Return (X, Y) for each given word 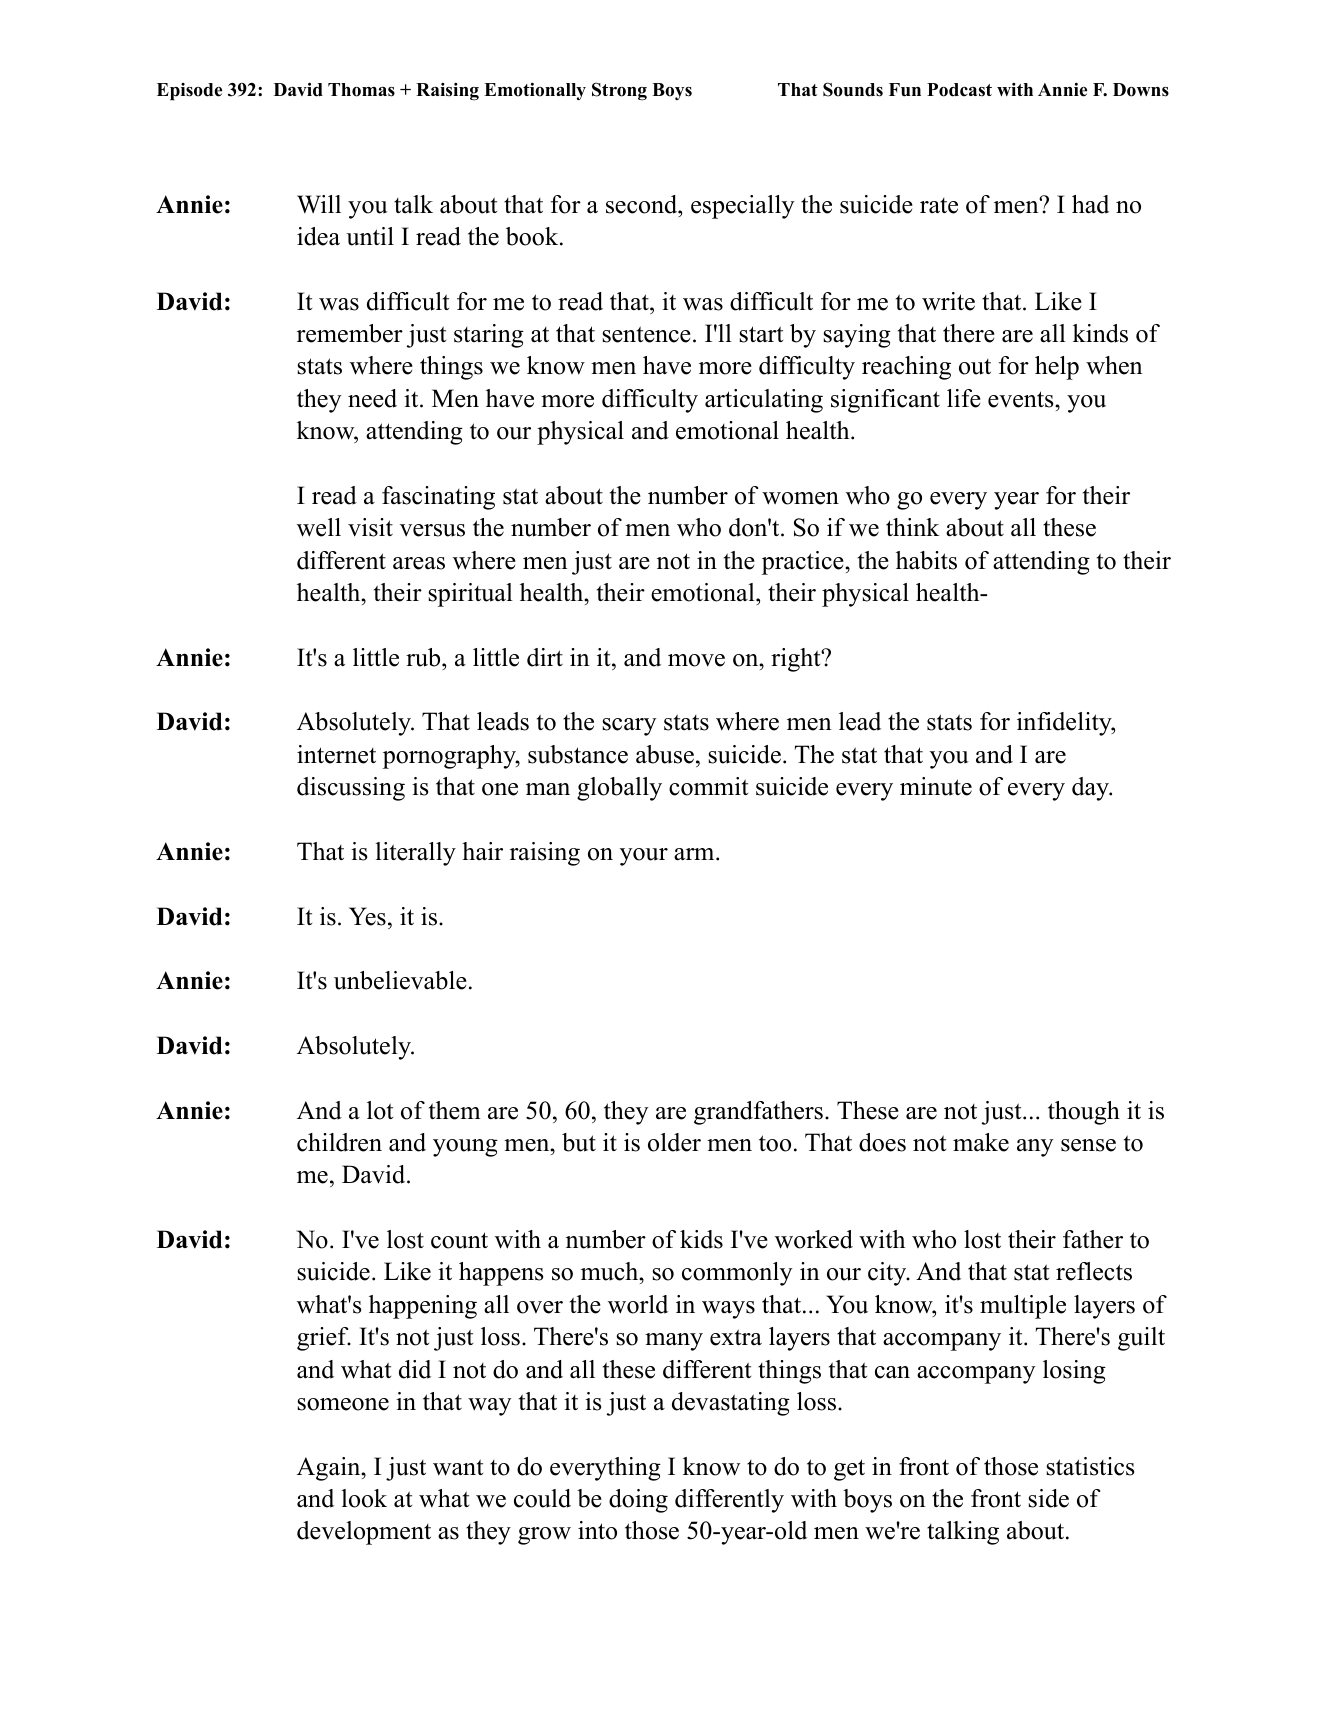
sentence (646, 334)
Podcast (959, 90)
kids (701, 1239)
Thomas (361, 90)
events (1020, 399)
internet (336, 754)
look (364, 1498)
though (1084, 1113)
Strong (619, 91)
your (644, 857)
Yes (367, 916)
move (696, 660)
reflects (1094, 1271)
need (372, 398)
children (339, 1142)
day (1091, 789)
